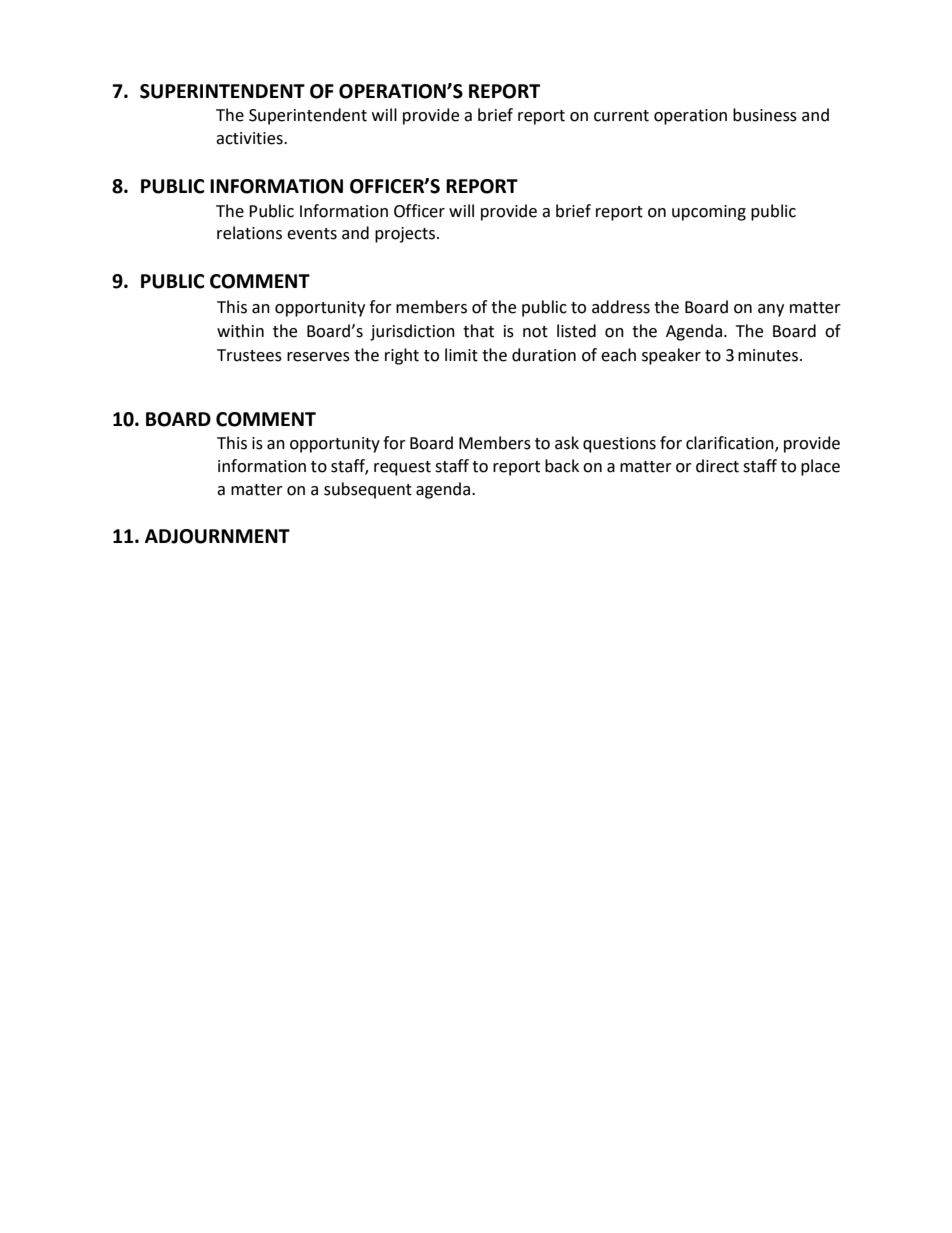  I want to click on upcoming, so click(709, 213).
